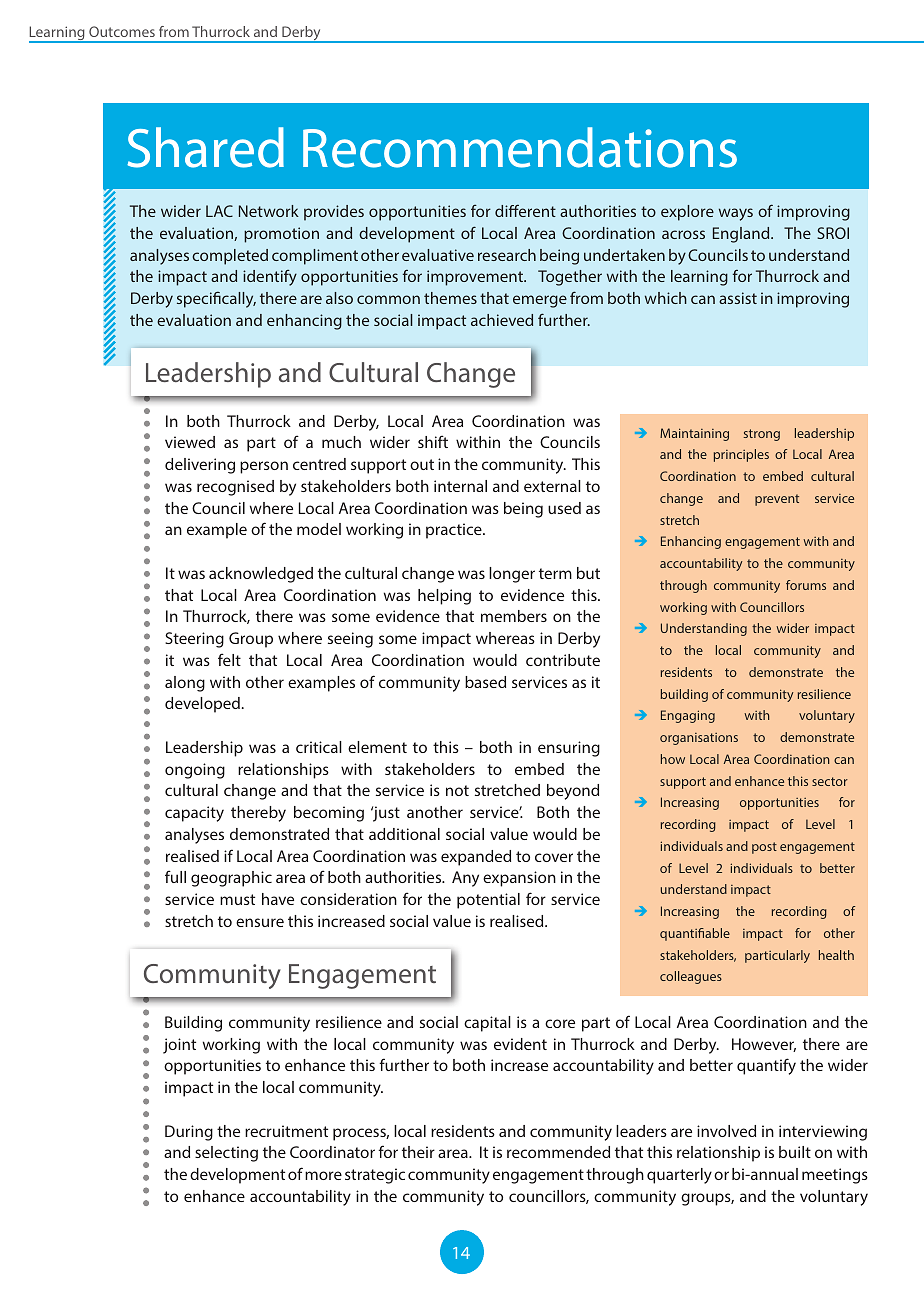 This screenshot has height=1308, width=924. What do you see at coordinates (122, 31) in the screenshot?
I see `Outcomes` at bounding box center [122, 31].
